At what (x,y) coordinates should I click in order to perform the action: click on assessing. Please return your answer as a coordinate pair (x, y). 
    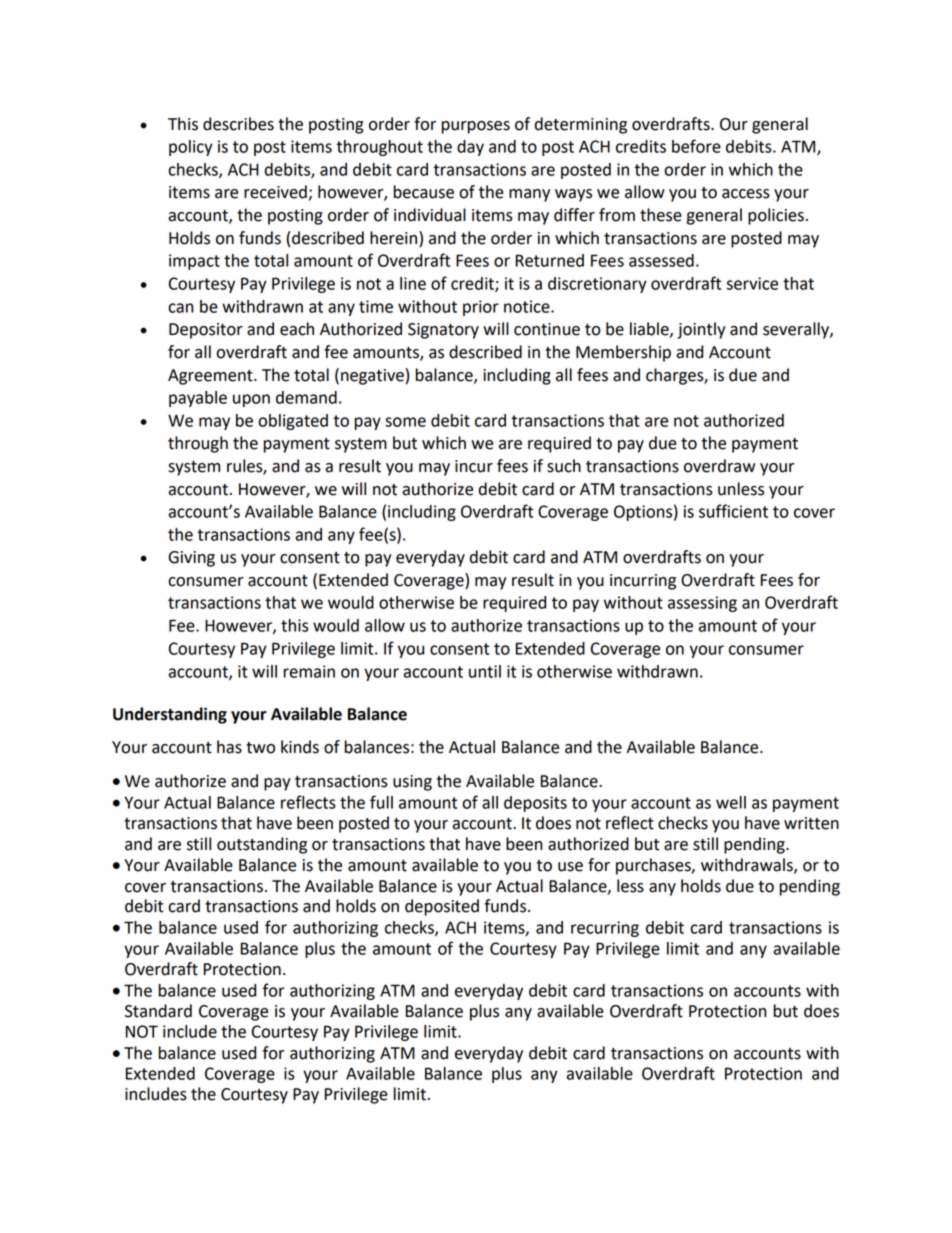
    Looking at the image, I should click on (702, 604).
